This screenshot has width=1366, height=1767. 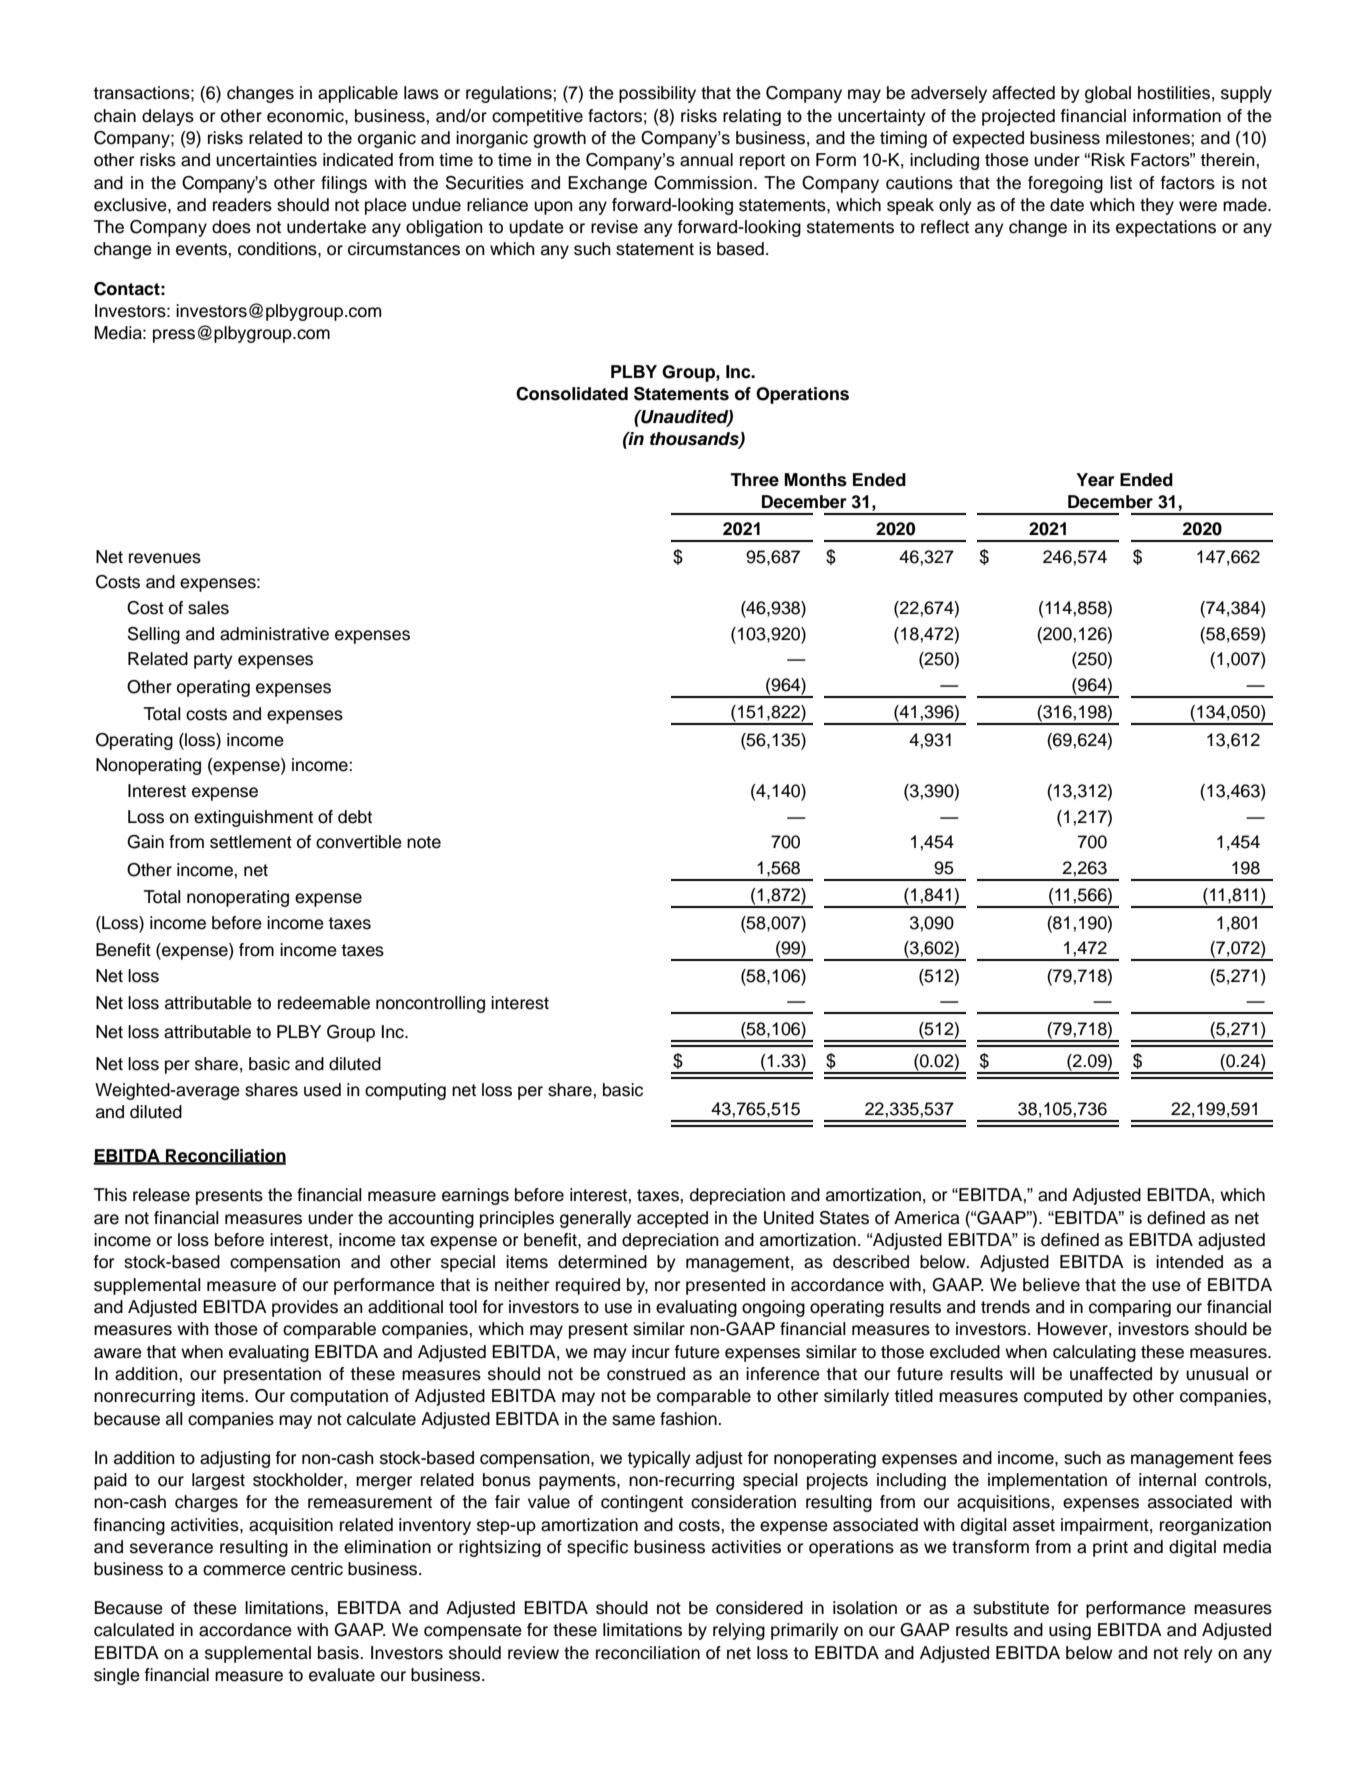 What do you see at coordinates (165, 558) in the screenshot?
I see `revenues` at bounding box center [165, 558].
